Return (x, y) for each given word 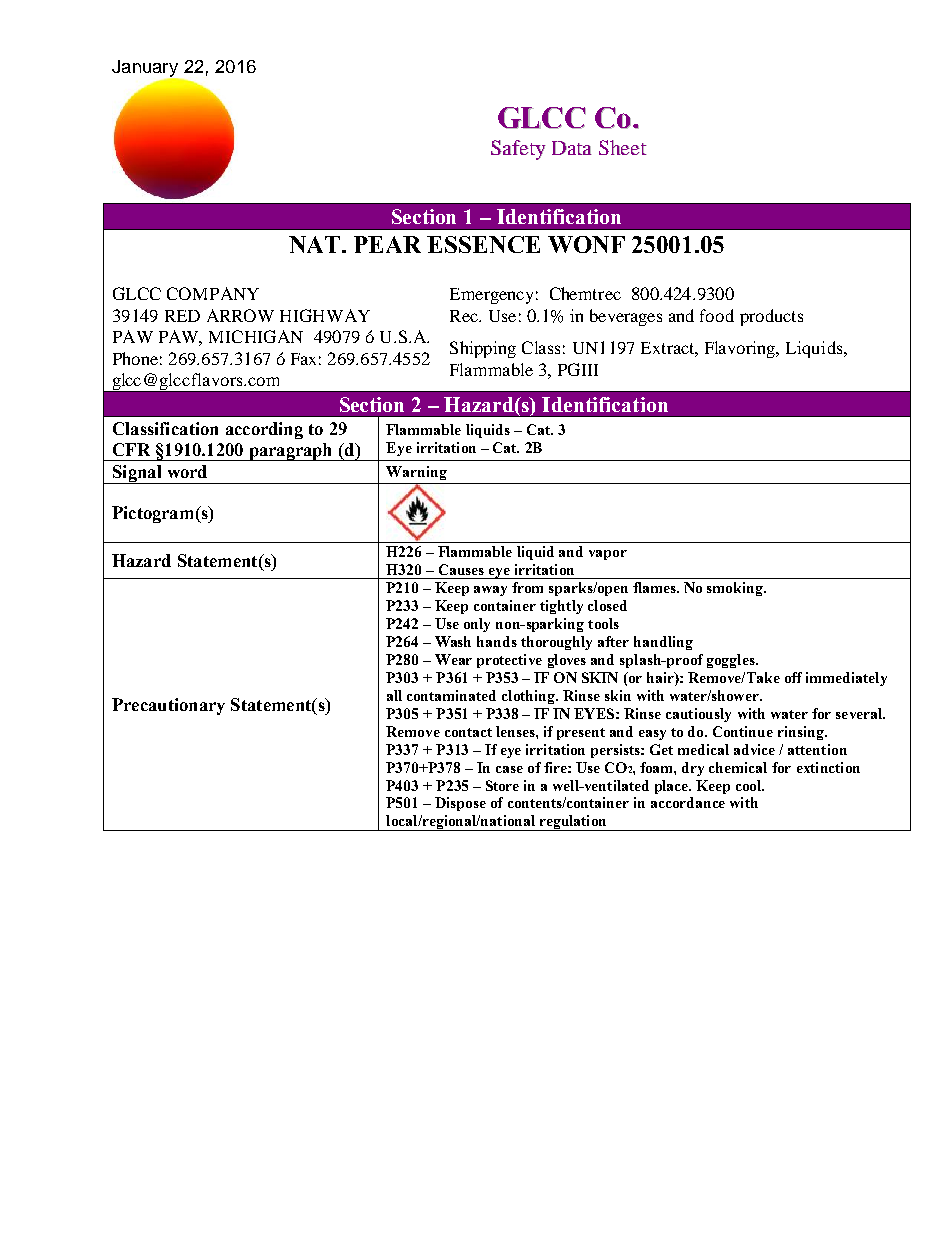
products (771, 317)
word (187, 471)
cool (749, 785)
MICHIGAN (256, 336)
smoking (736, 589)
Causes (461, 569)
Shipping (483, 349)
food (717, 315)
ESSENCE (483, 244)
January (146, 70)
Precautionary (168, 706)
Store (502, 785)
